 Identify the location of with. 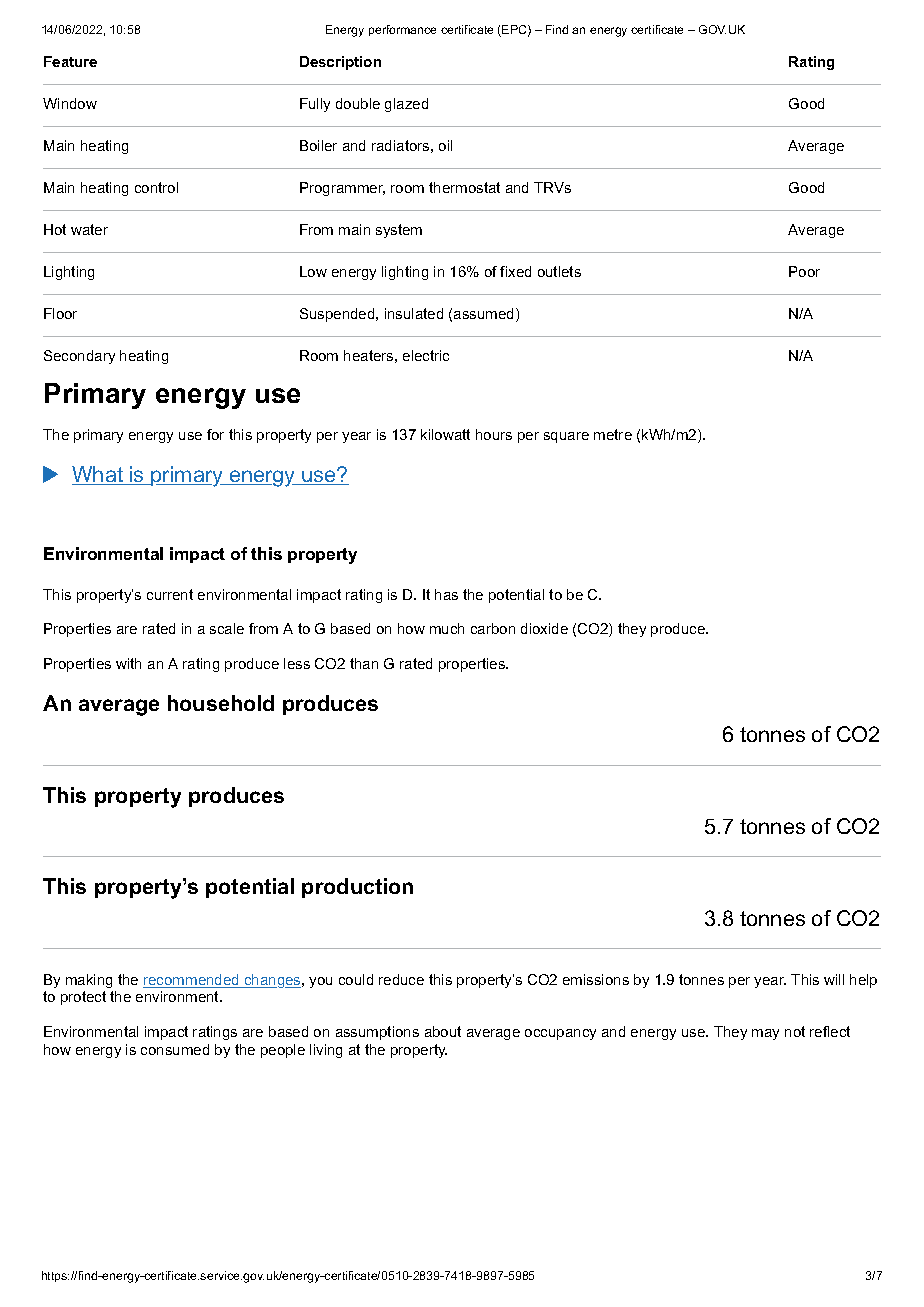
(128, 663).
